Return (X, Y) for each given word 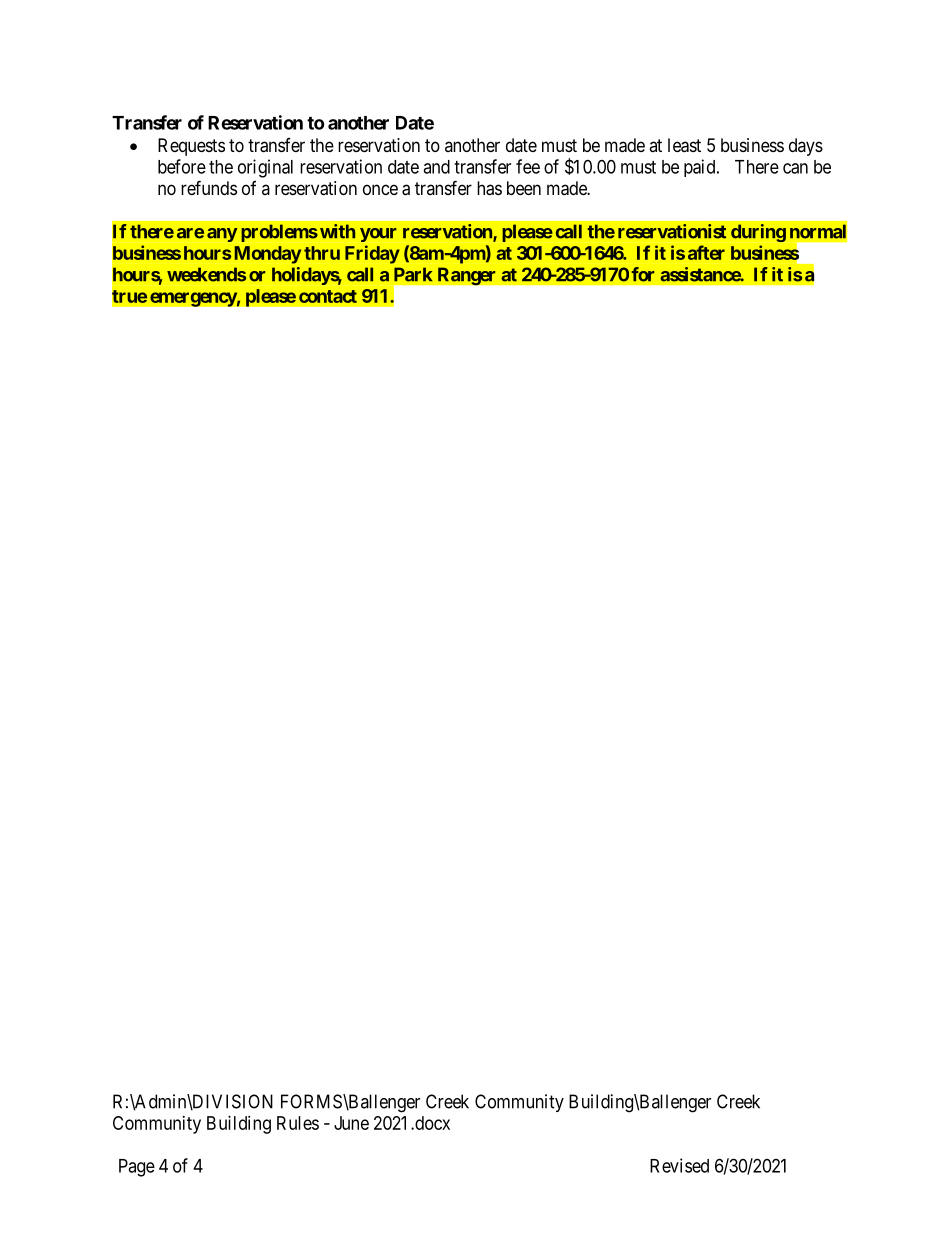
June (351, 1123)
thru (322, 253)
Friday (372, 254)
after (706, 252)
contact (328, 296)
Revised (679, 1165)
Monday (268, 255)
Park (413, 274)
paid (701, 168)
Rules (298, 1123)
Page (137, 1168)
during (758, 233)
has (489, 188)
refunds (209, 187)
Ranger (467, 276)
